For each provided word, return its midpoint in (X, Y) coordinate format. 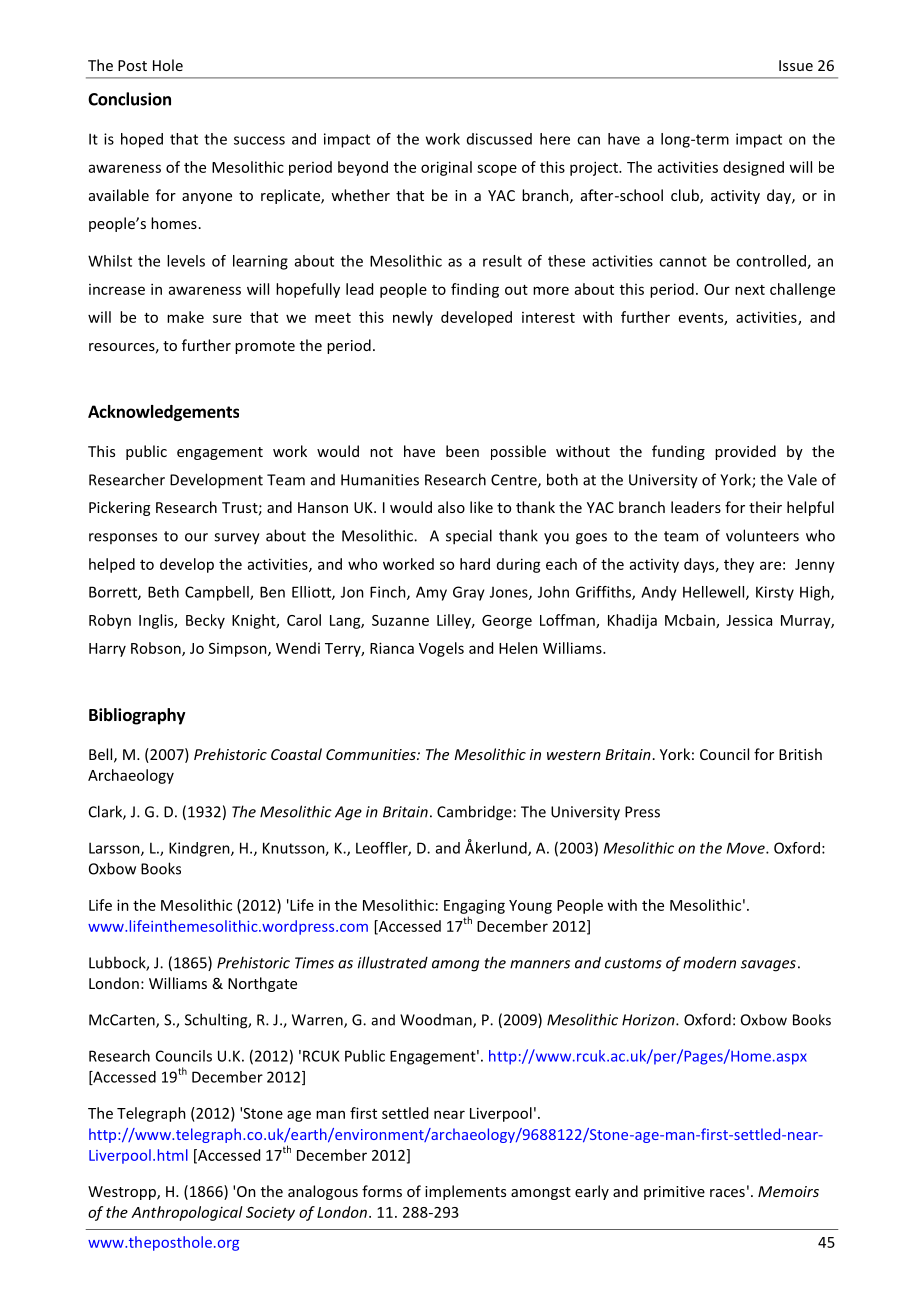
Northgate (262, 984)
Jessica (749, 620)
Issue (796, 65)
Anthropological (187, 1213)
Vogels (441, 649)
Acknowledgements (163, 413)
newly (413, 318)
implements (465, 1192)
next (750, 290)
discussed (499, 139)
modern (709, 962)
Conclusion (129, 99)
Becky (205, 621)
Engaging (474, 906)
